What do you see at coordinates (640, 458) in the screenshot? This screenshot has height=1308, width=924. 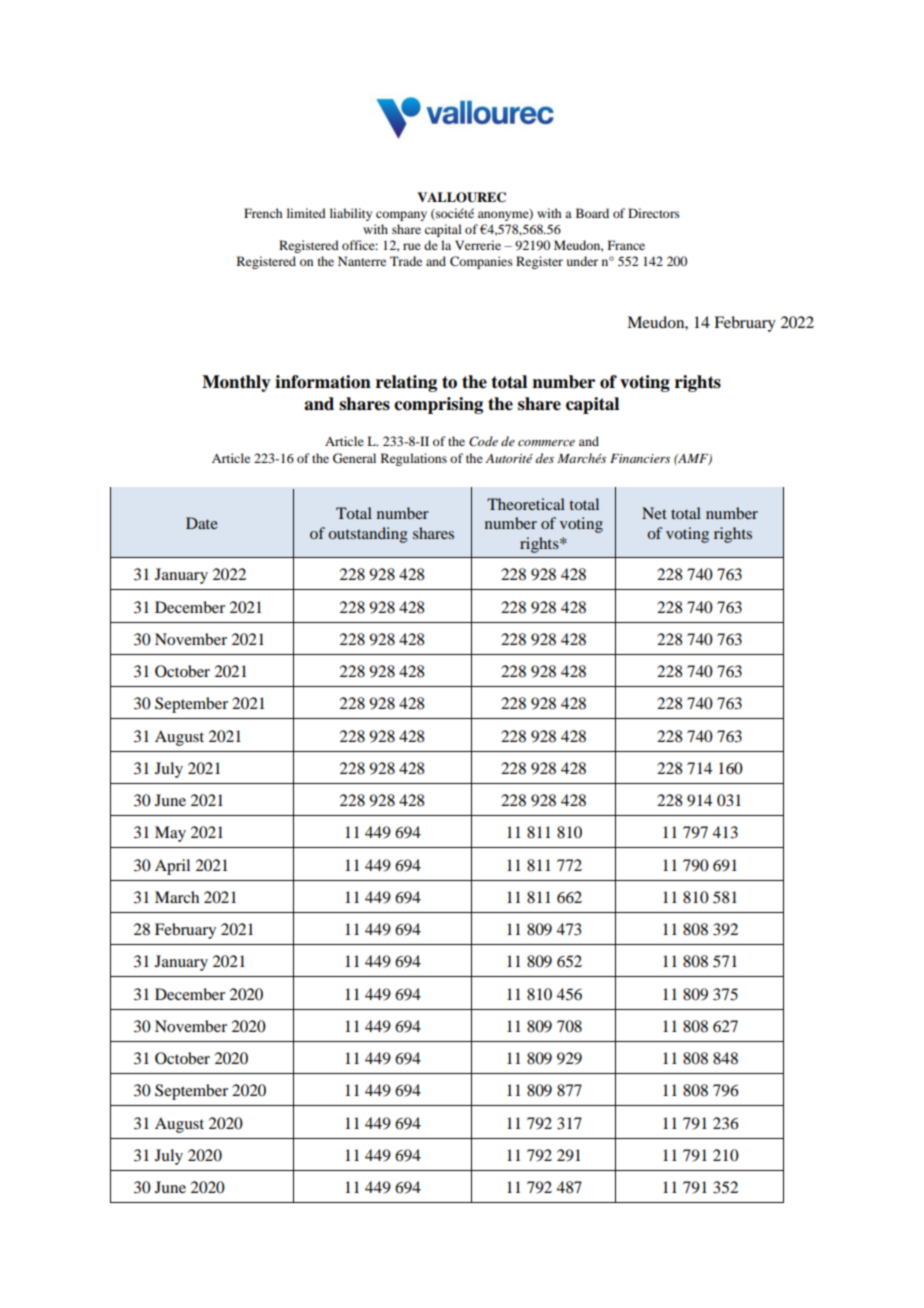 I see `Financiers` at bounding box center [640, 458].
